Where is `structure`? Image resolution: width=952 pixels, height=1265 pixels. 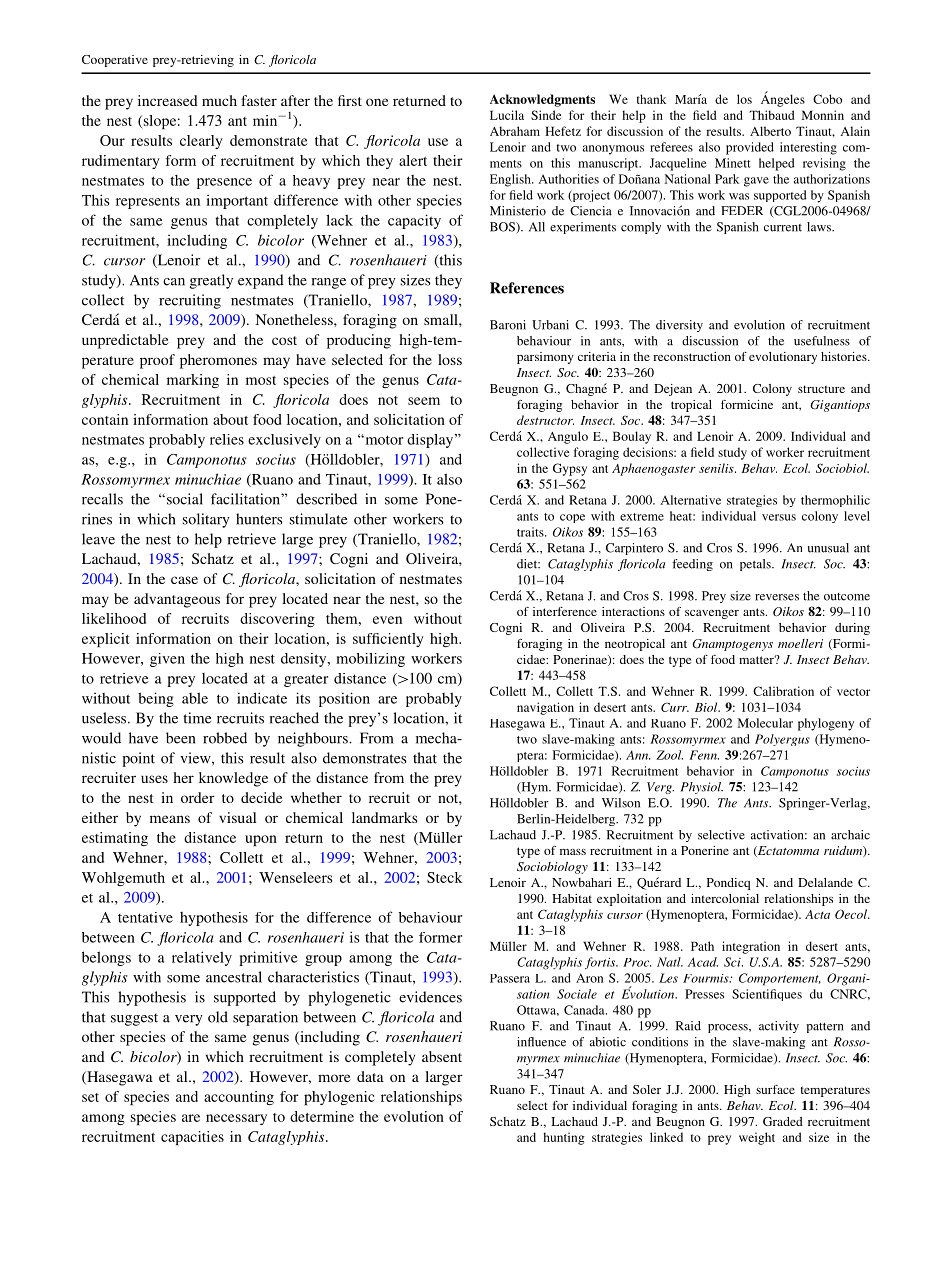 structure is located at coordinates (821, 389).
